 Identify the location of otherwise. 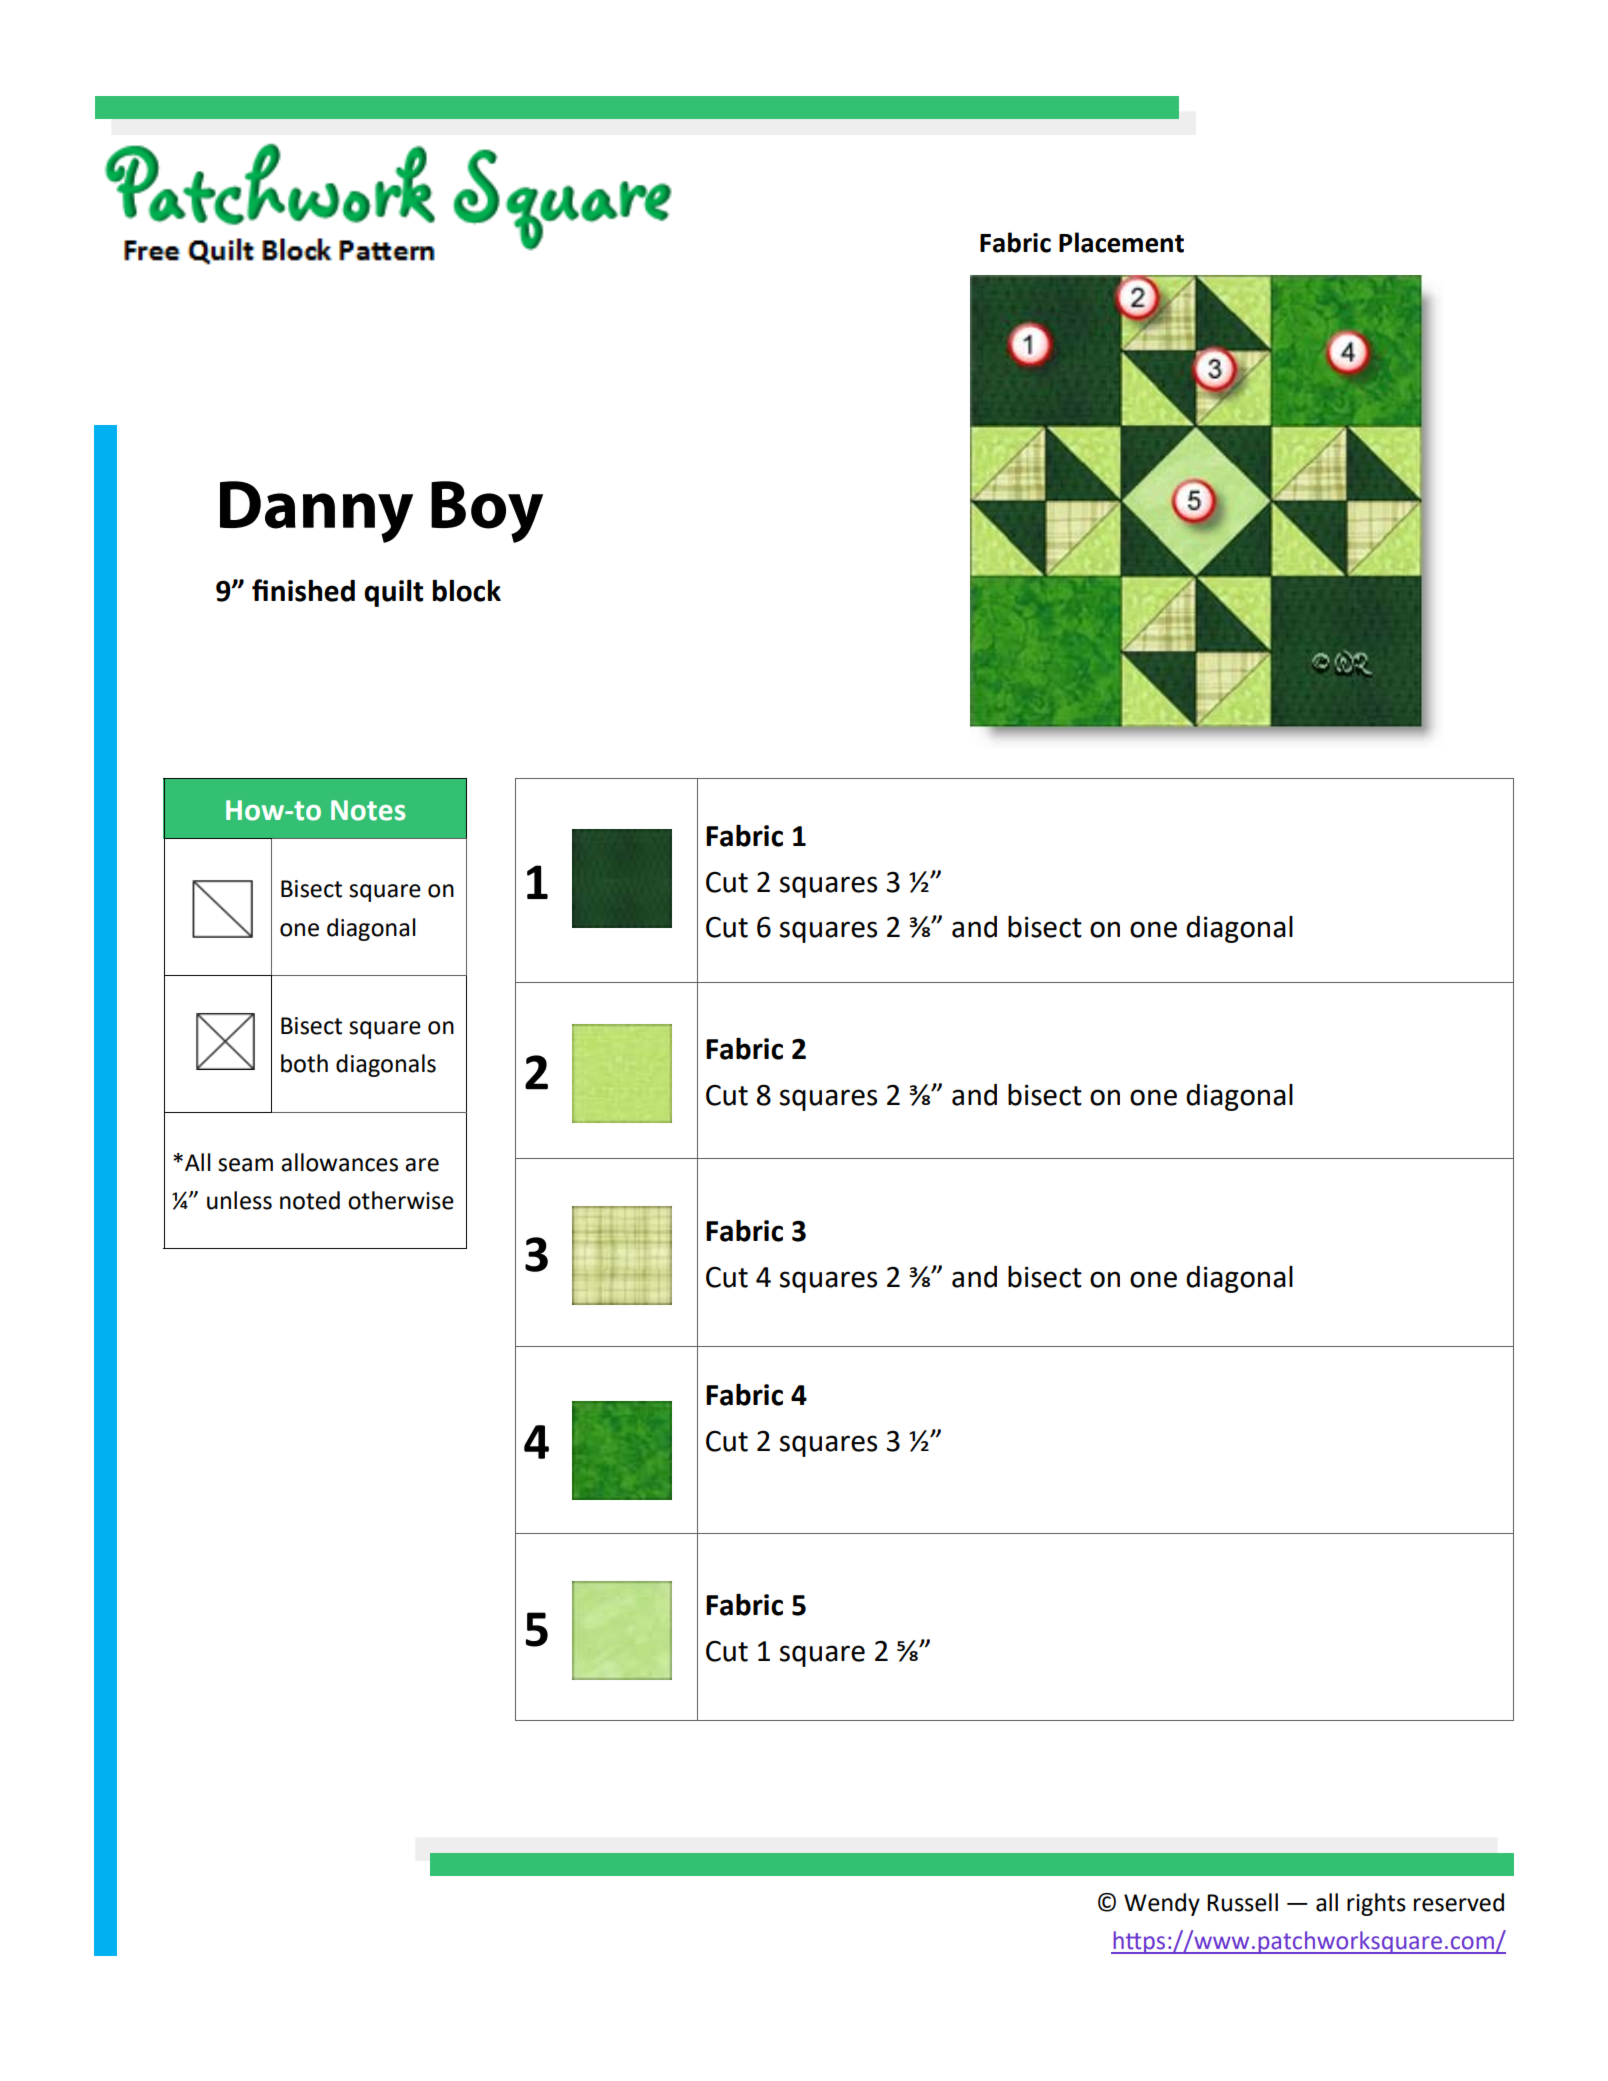
(401, 1200).
